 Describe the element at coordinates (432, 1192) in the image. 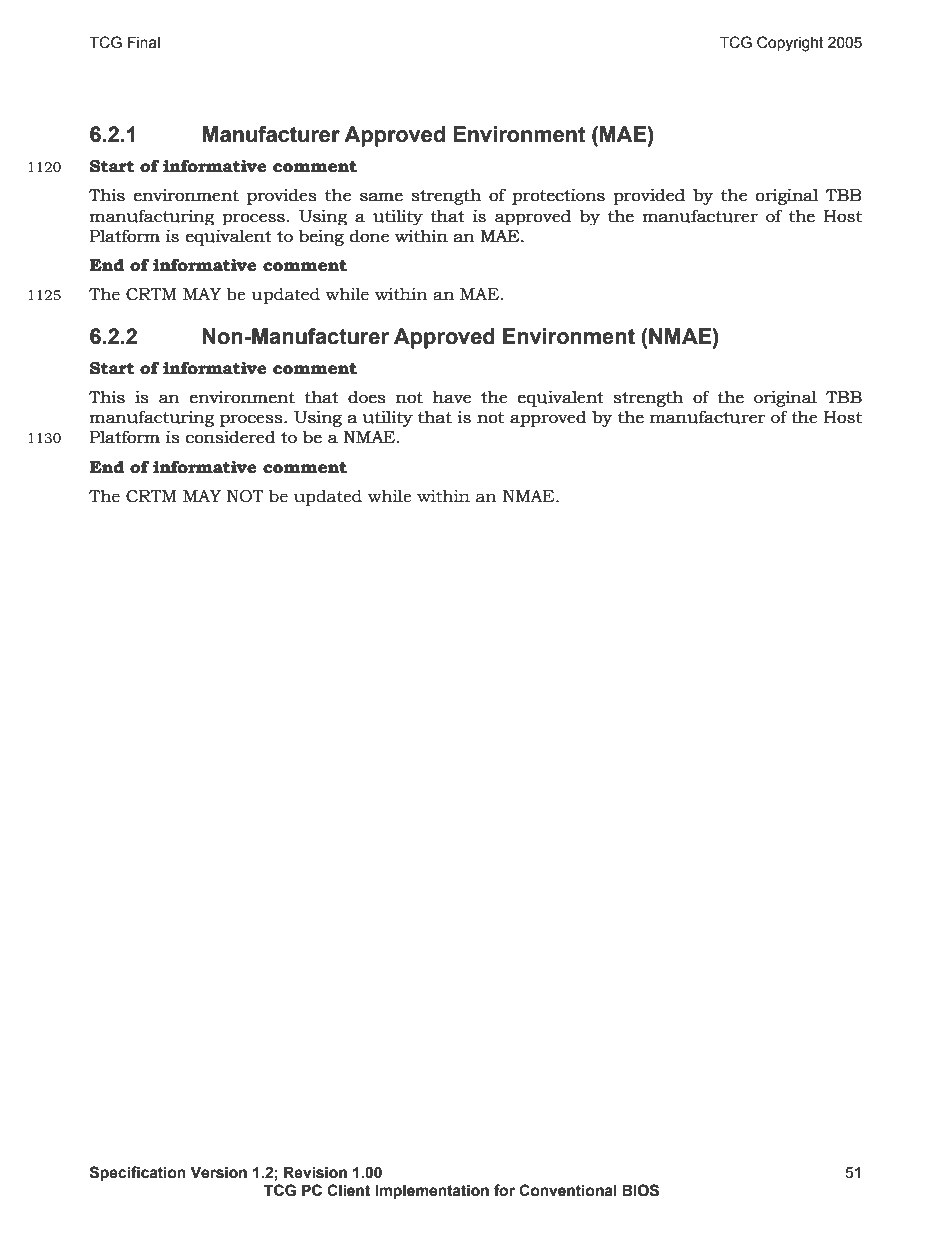

I see `Implementation` at that location.
